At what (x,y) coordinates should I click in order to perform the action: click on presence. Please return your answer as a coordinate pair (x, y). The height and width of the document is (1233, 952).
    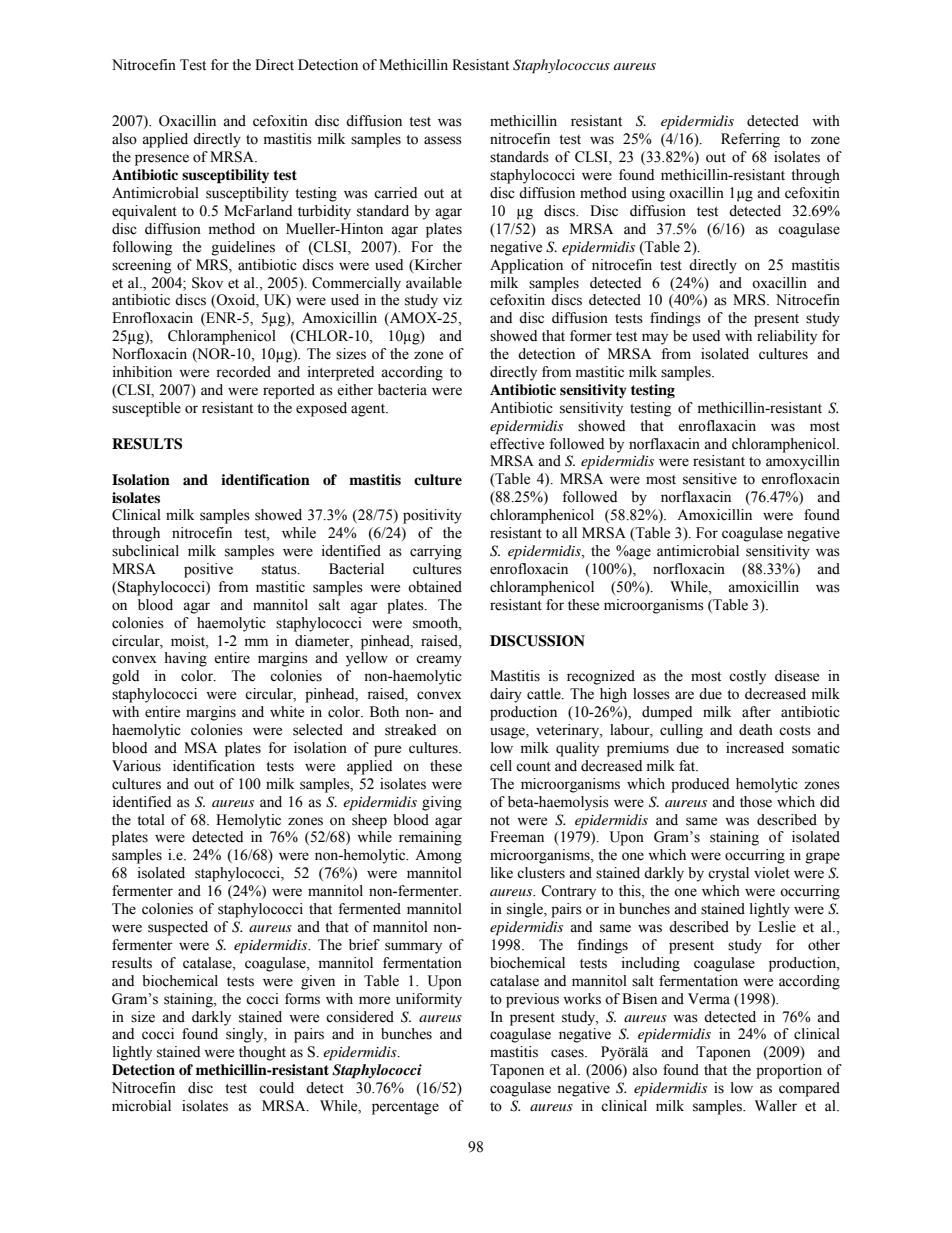
    Looking at the image, I should click on (162, 160).
